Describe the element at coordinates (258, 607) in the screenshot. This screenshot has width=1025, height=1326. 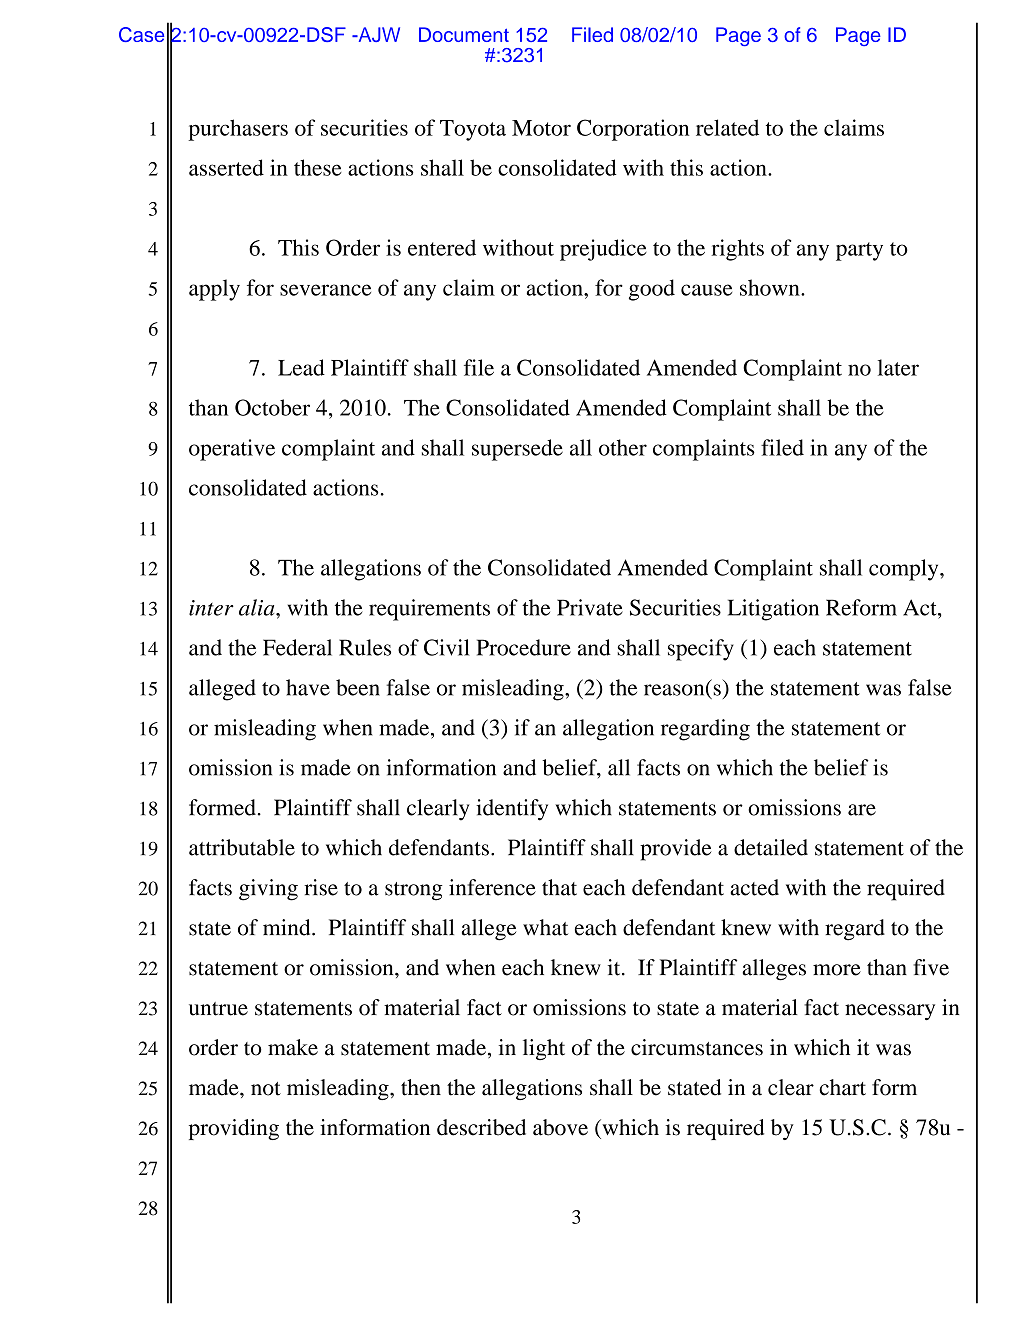
I see `alia` at that location.
